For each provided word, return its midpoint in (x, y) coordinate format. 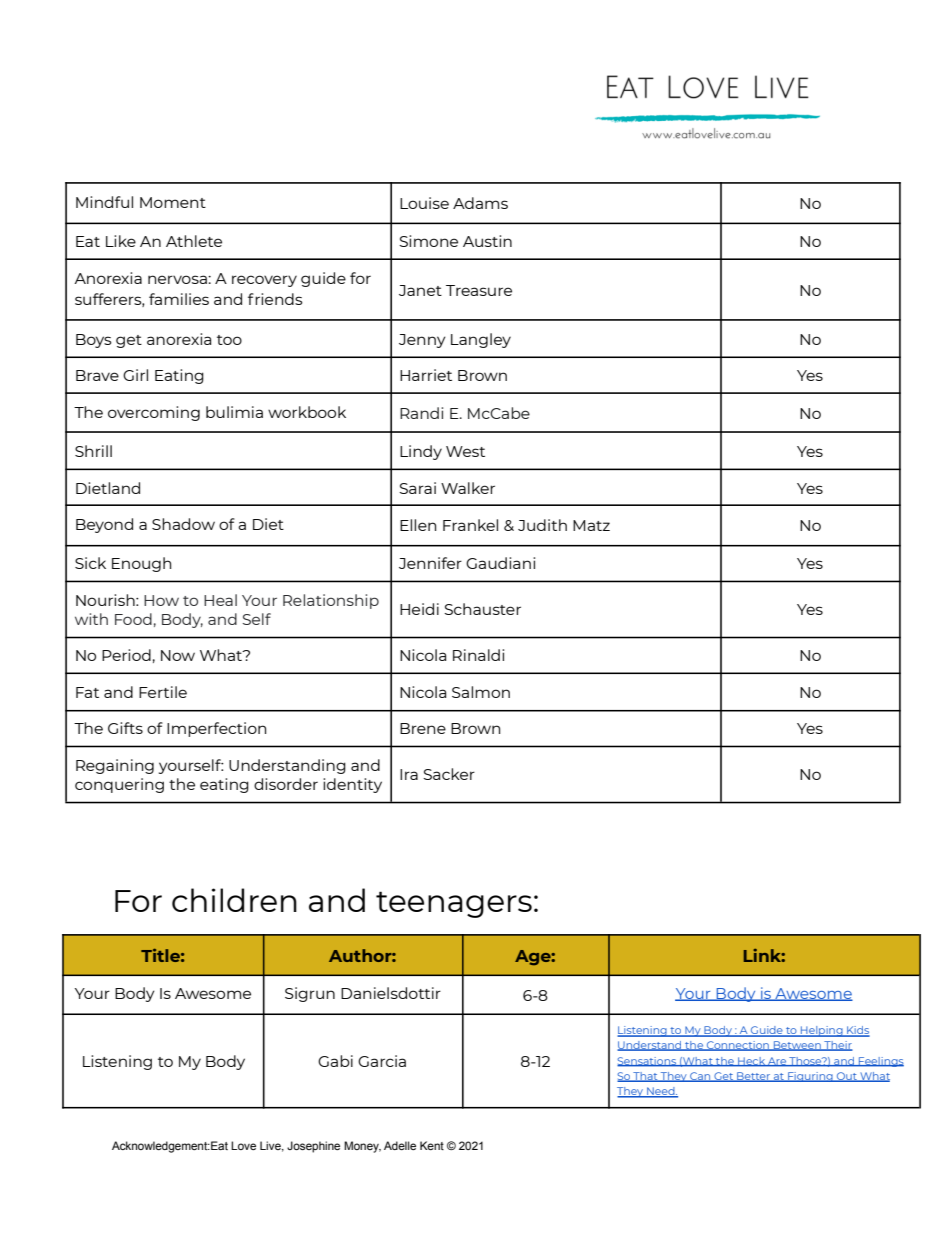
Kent (432, 1145)
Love (243, 1145)
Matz (591, 525)
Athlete (194, 241)
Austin (487, 241)
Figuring (810, 1077)
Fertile (163, 692)
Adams (480, 203)
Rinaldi (478, 655)
